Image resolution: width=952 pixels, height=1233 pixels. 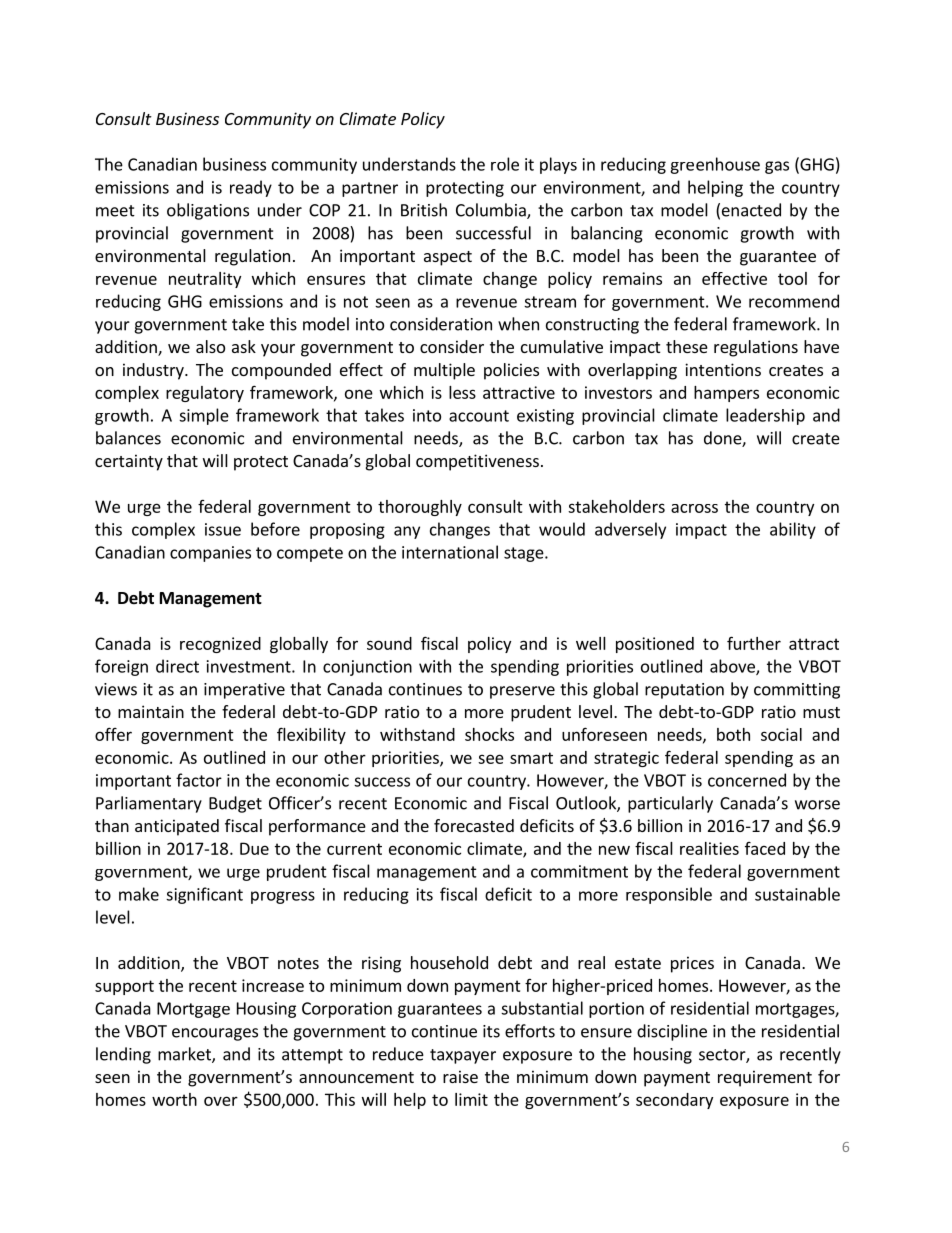 I want to click on requirement, so click(x=765, y=1078).
